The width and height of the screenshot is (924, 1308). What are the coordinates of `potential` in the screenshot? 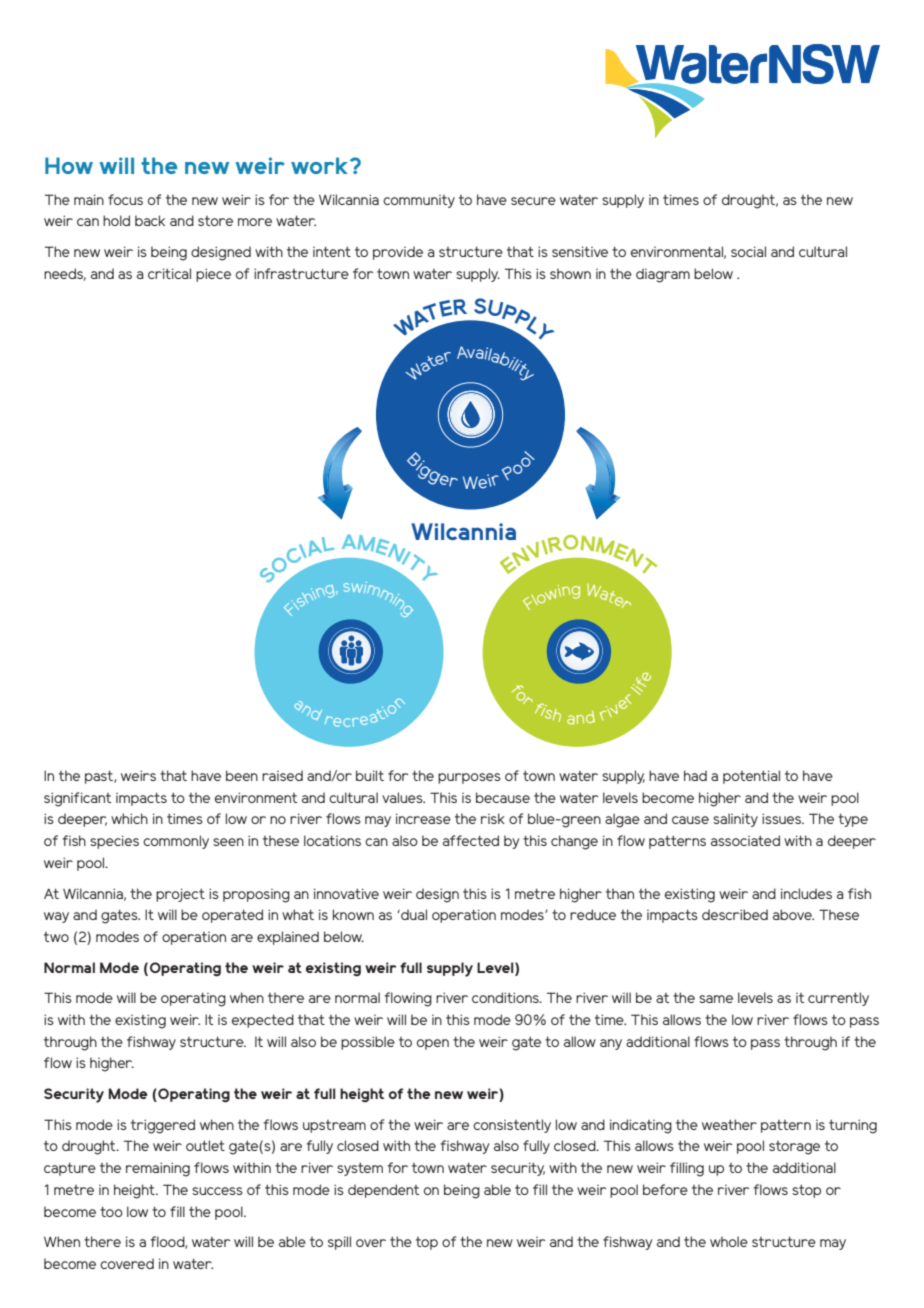 It's located at (751, 777).
